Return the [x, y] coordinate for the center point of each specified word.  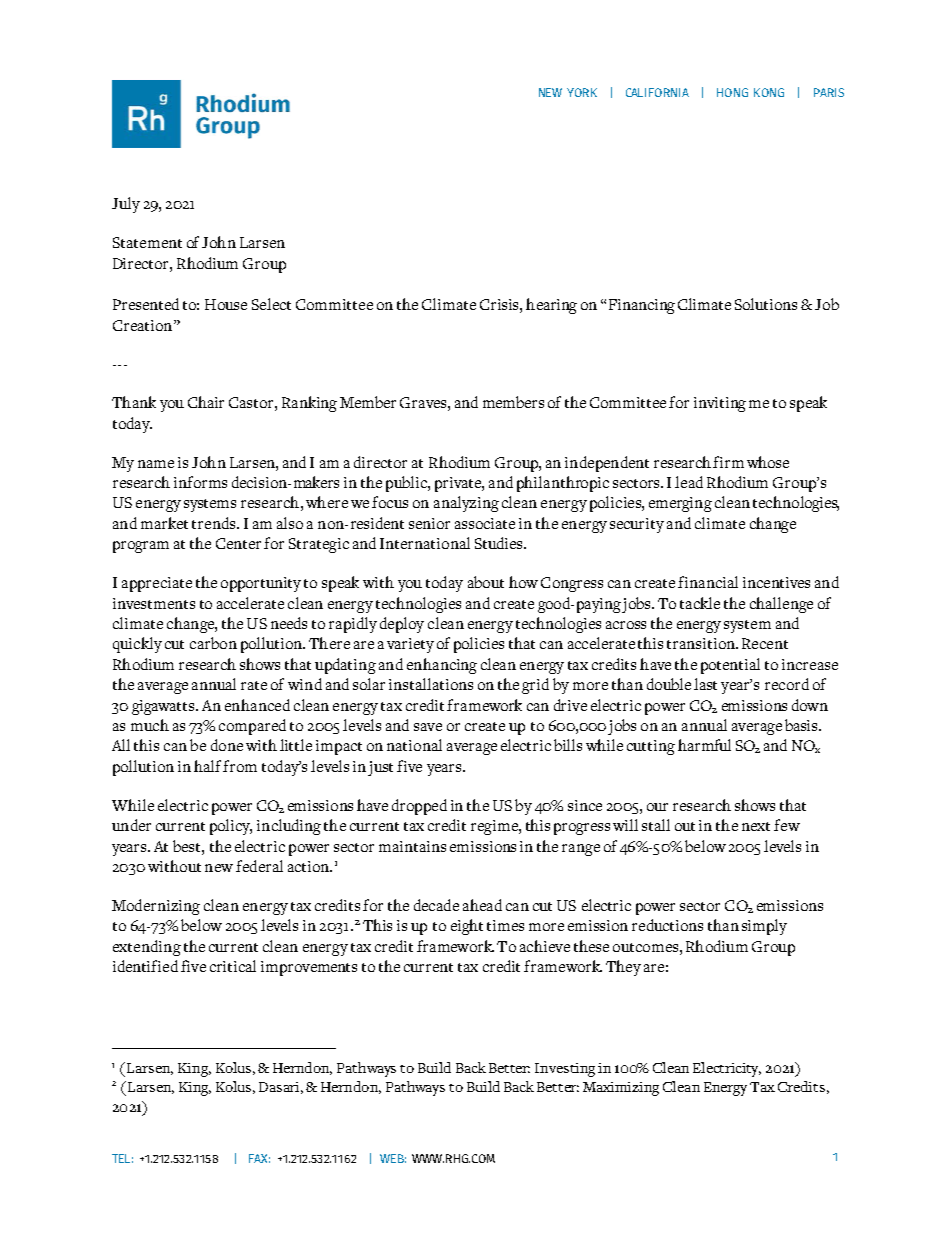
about [486, 582]
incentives [776, 582]
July [126, 205]
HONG [732, 92]
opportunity [261, 584]
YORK [582, 92]
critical [233, 966]
